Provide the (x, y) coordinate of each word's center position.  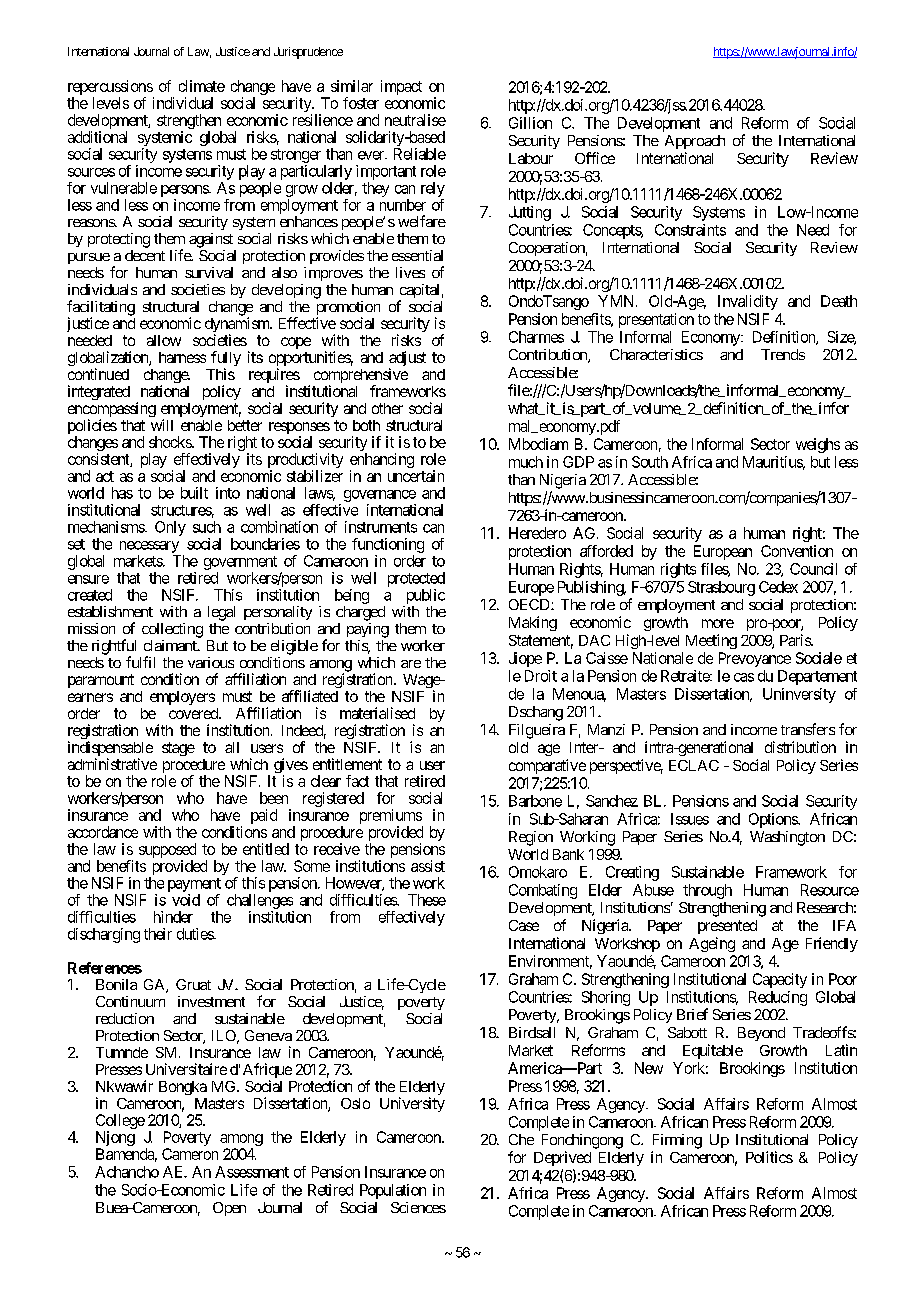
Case (524, 925)
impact (401, 87)
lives (410, 272)
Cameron (190, 1154)
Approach (695, 142)
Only (170, 528)
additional (97, 137)
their (158, 934)
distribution (800, 747)
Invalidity (748, 302)
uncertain (416, 476)
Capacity (780, 980)
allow (164, 340)
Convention (797, 551)
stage (178, 749)
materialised (377, 713)
